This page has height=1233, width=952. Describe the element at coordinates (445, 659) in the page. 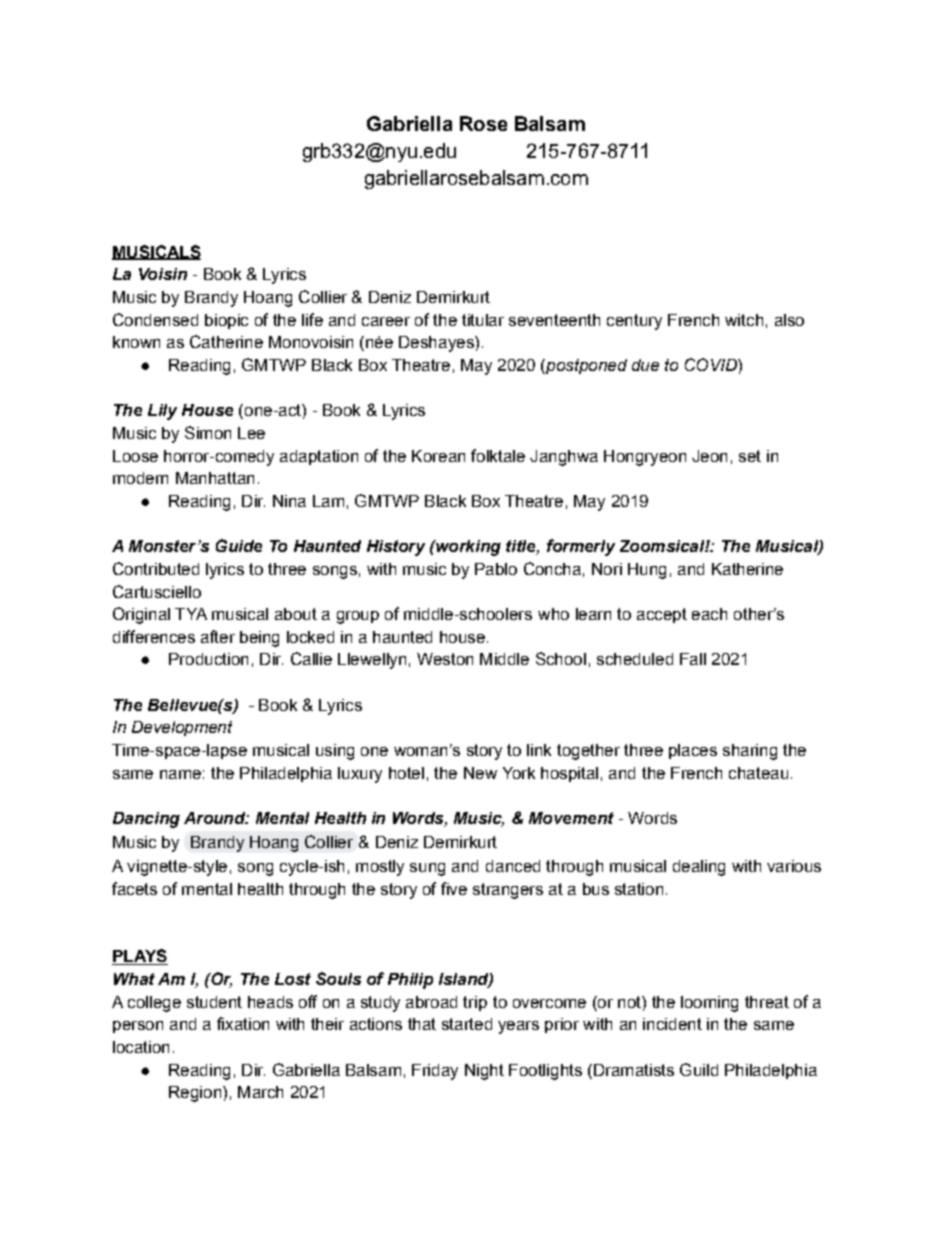

I see `Weston` at that location.
